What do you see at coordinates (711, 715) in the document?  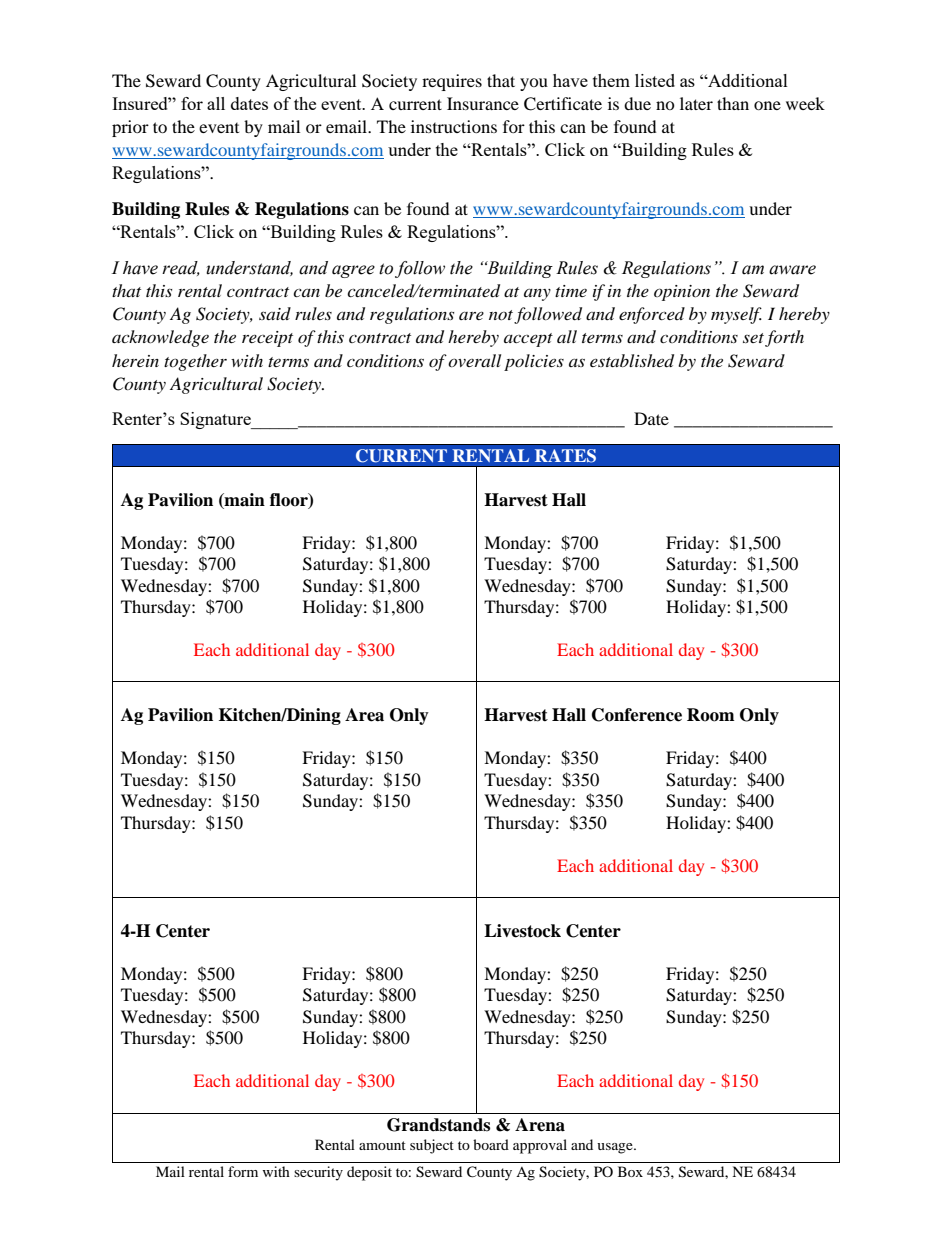 I see `Room` at bounding box center [711, 715].
